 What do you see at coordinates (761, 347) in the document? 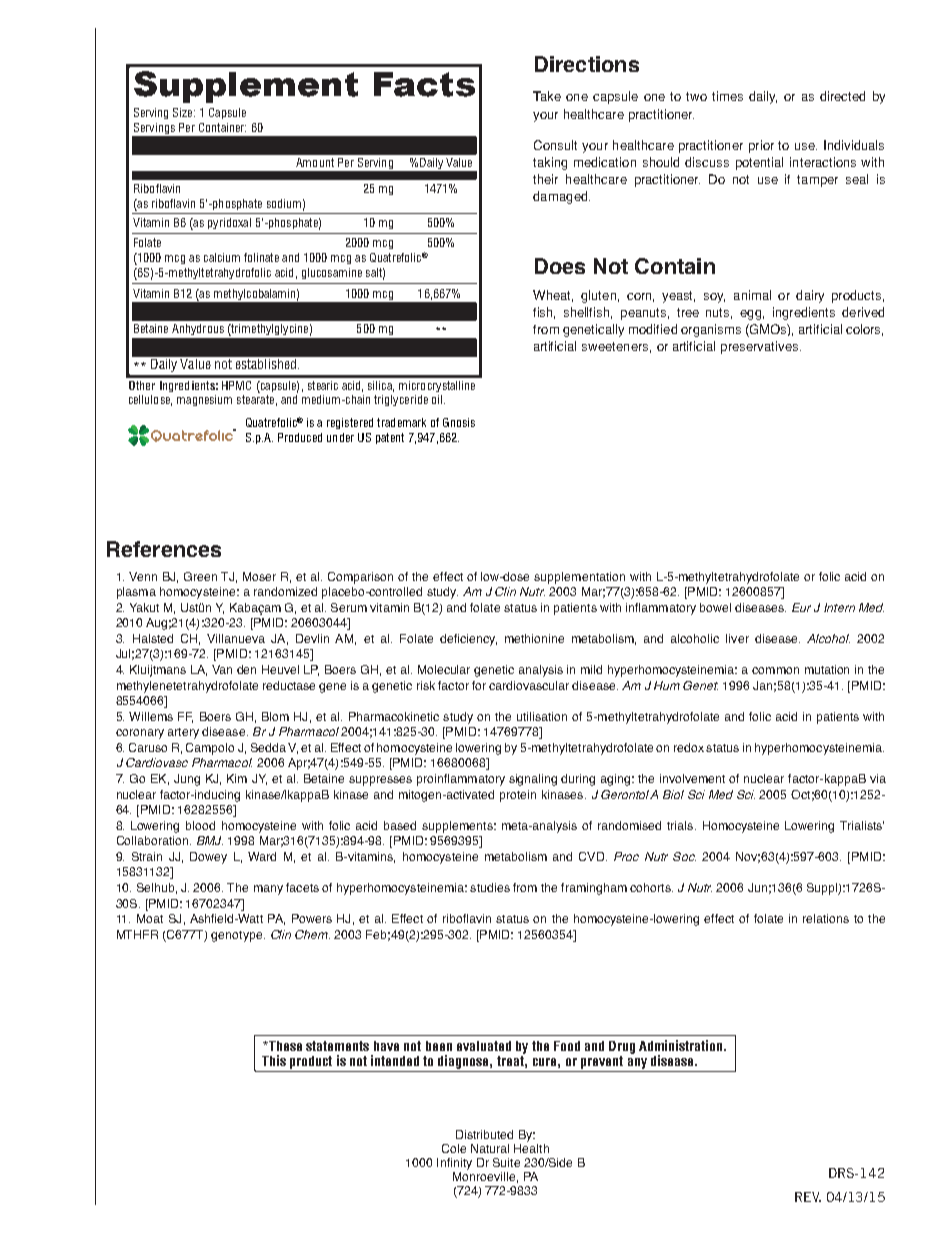
I see `preservatives` at bounding box center [761, 347].
